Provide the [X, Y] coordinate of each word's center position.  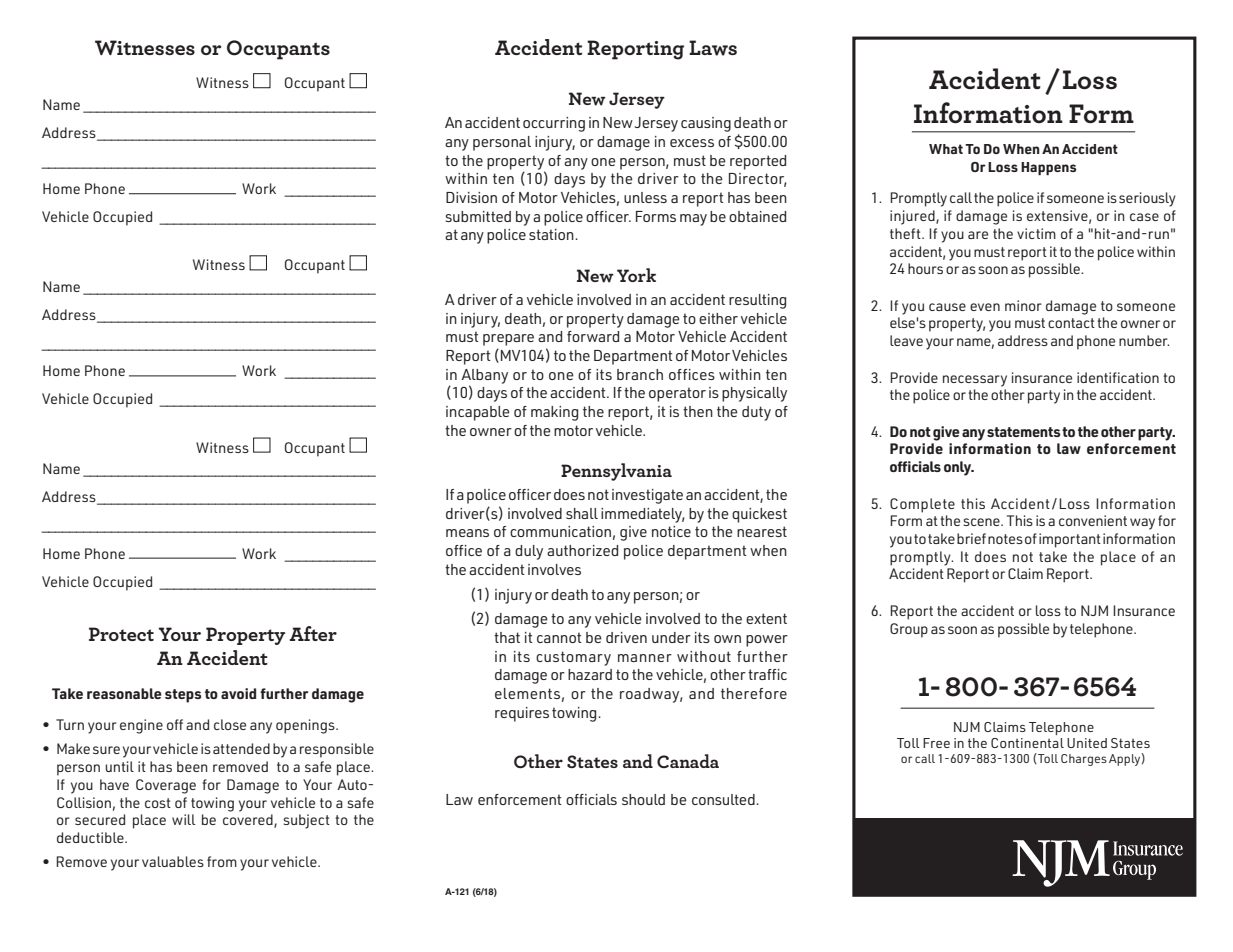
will [183, 819]
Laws [713, 48]
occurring [554, 124]
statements [1023, 432]
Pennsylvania [616, 472]
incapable [478, 413]
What [946, 149]
